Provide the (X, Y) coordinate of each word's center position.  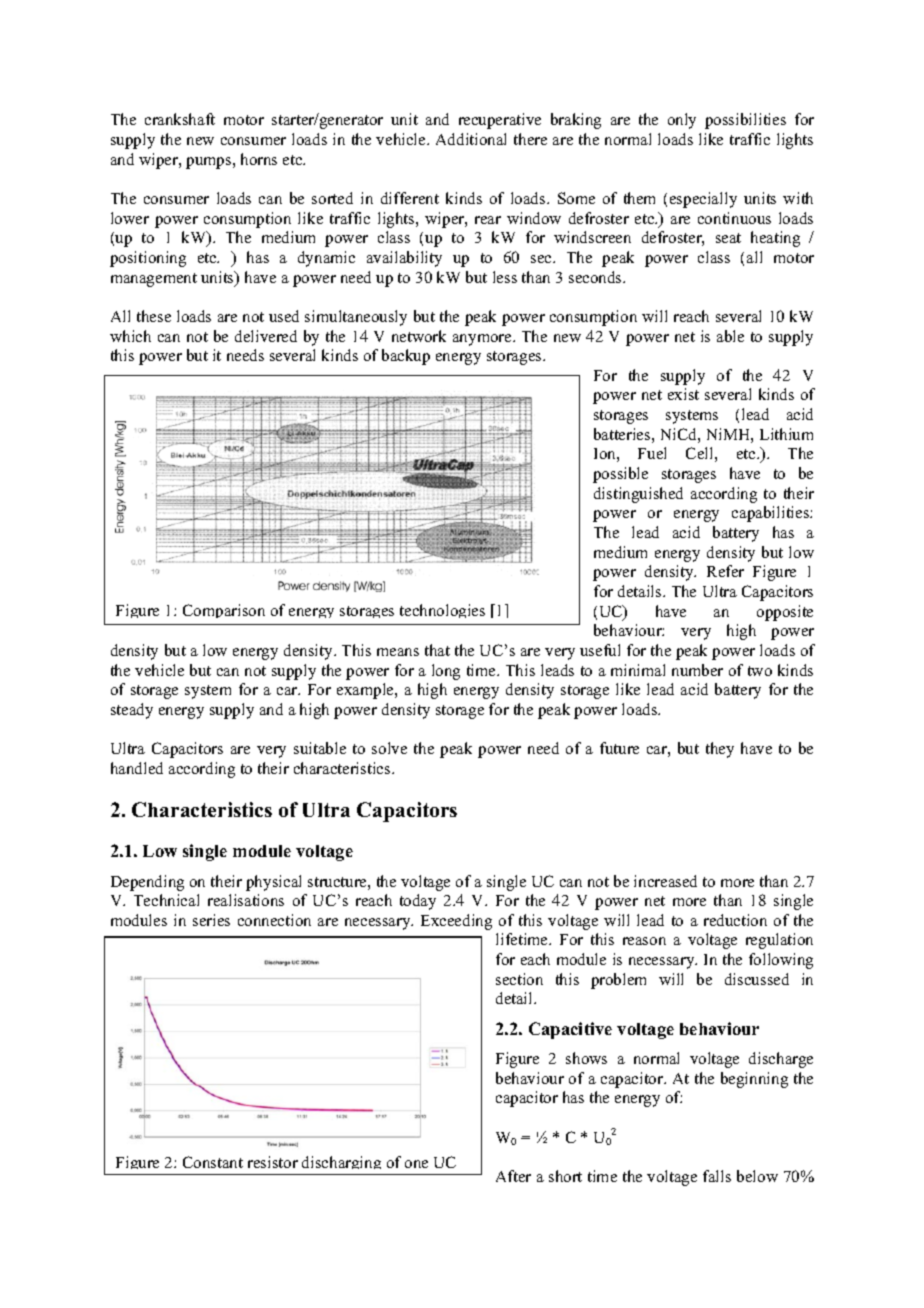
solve (389, 748)
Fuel (652, 453)
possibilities (745, 121)
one (416, 1164)
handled (137, 768)
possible (620, 475)
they (720, 750)
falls (717, 1176)
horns (259, 159)
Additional (471, 139)
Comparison (224, 611)
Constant (213, 1162)
